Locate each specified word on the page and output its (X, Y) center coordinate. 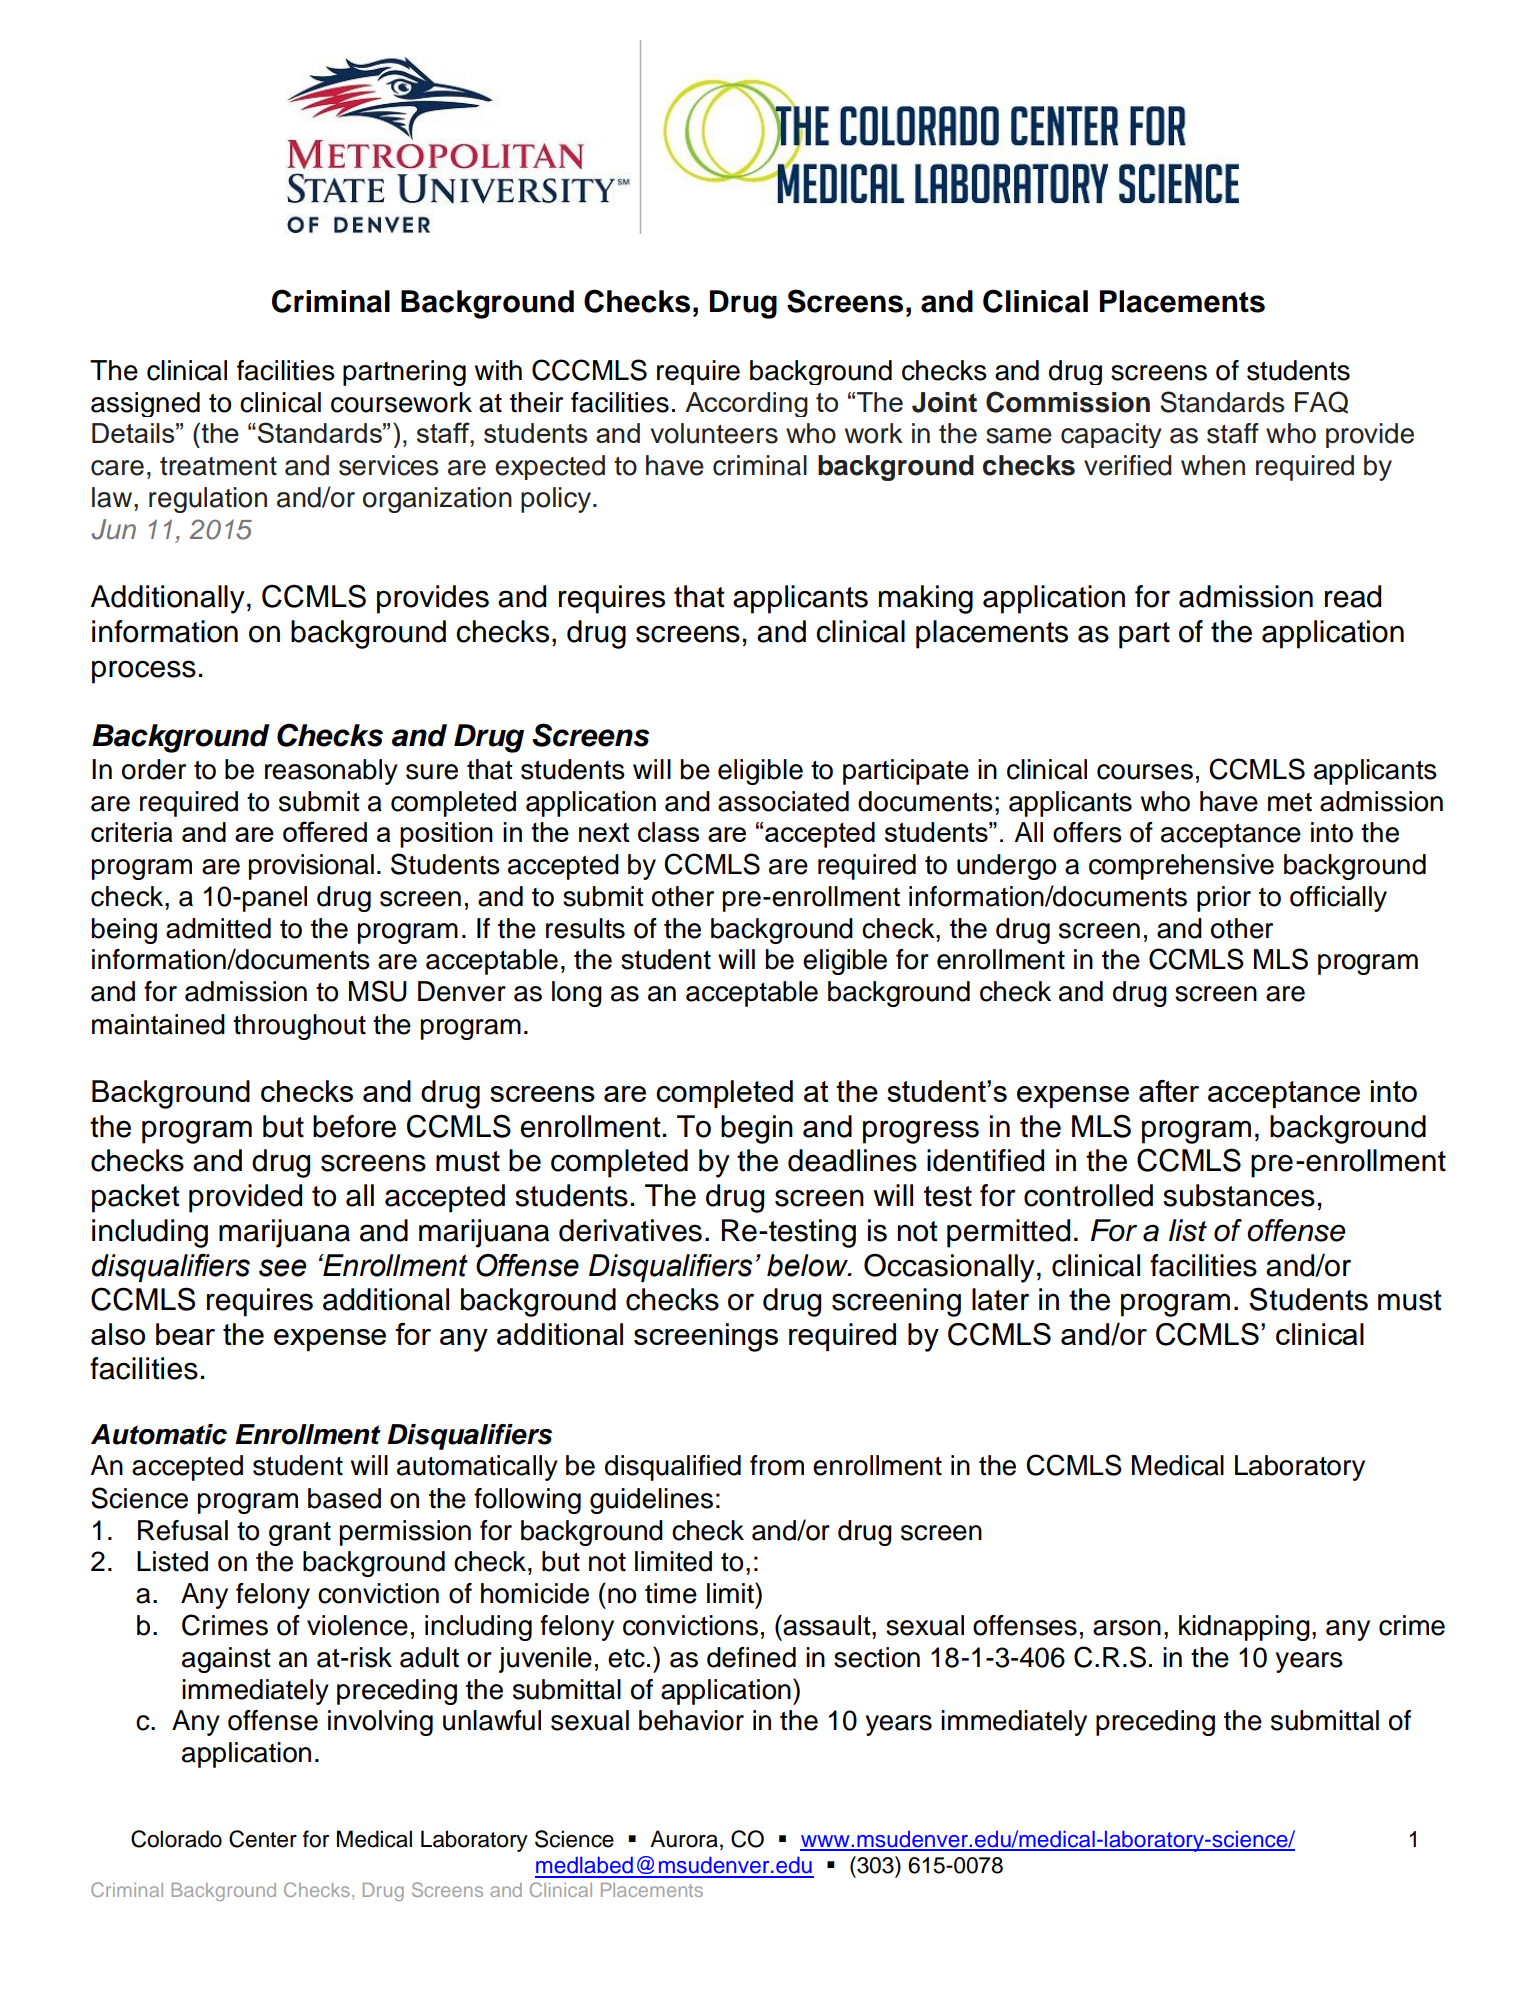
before (354, 1126)
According (746, 404)
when (1213, 465)
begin (757, 1129)
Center (263, 1839)
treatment (218, 466)
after (1169, 1091)
